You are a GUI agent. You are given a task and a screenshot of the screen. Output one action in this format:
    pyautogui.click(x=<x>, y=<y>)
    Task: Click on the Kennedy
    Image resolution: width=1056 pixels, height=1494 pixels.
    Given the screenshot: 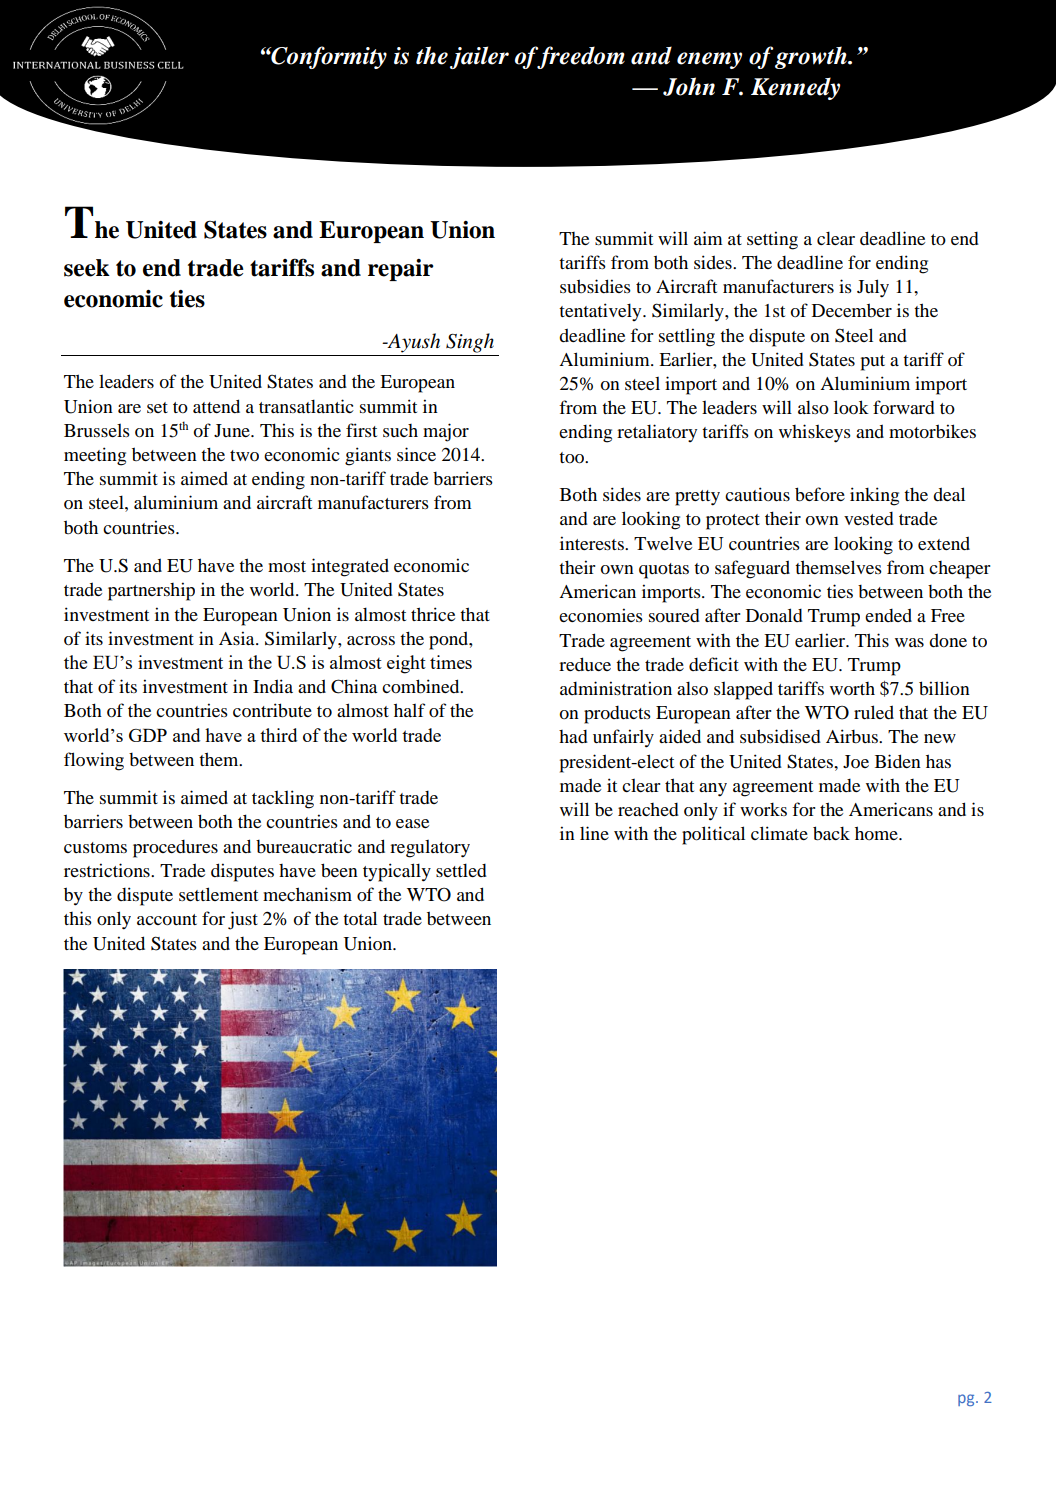 What is the action you would take?
    pyautogui.click(x=795, y=88)
